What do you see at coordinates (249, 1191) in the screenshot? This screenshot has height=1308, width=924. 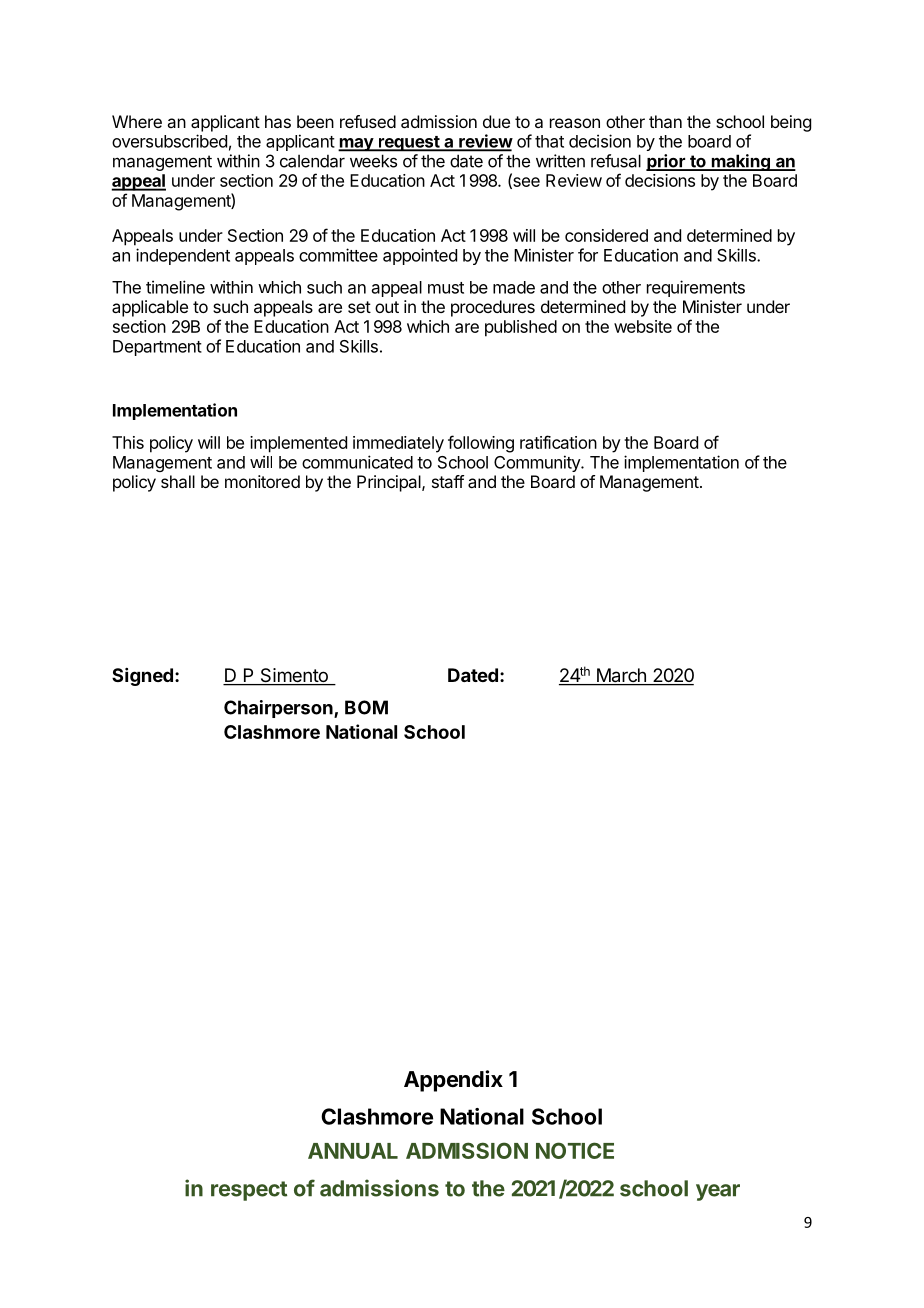 I see `respect` at bounding box center [249, 1191].
